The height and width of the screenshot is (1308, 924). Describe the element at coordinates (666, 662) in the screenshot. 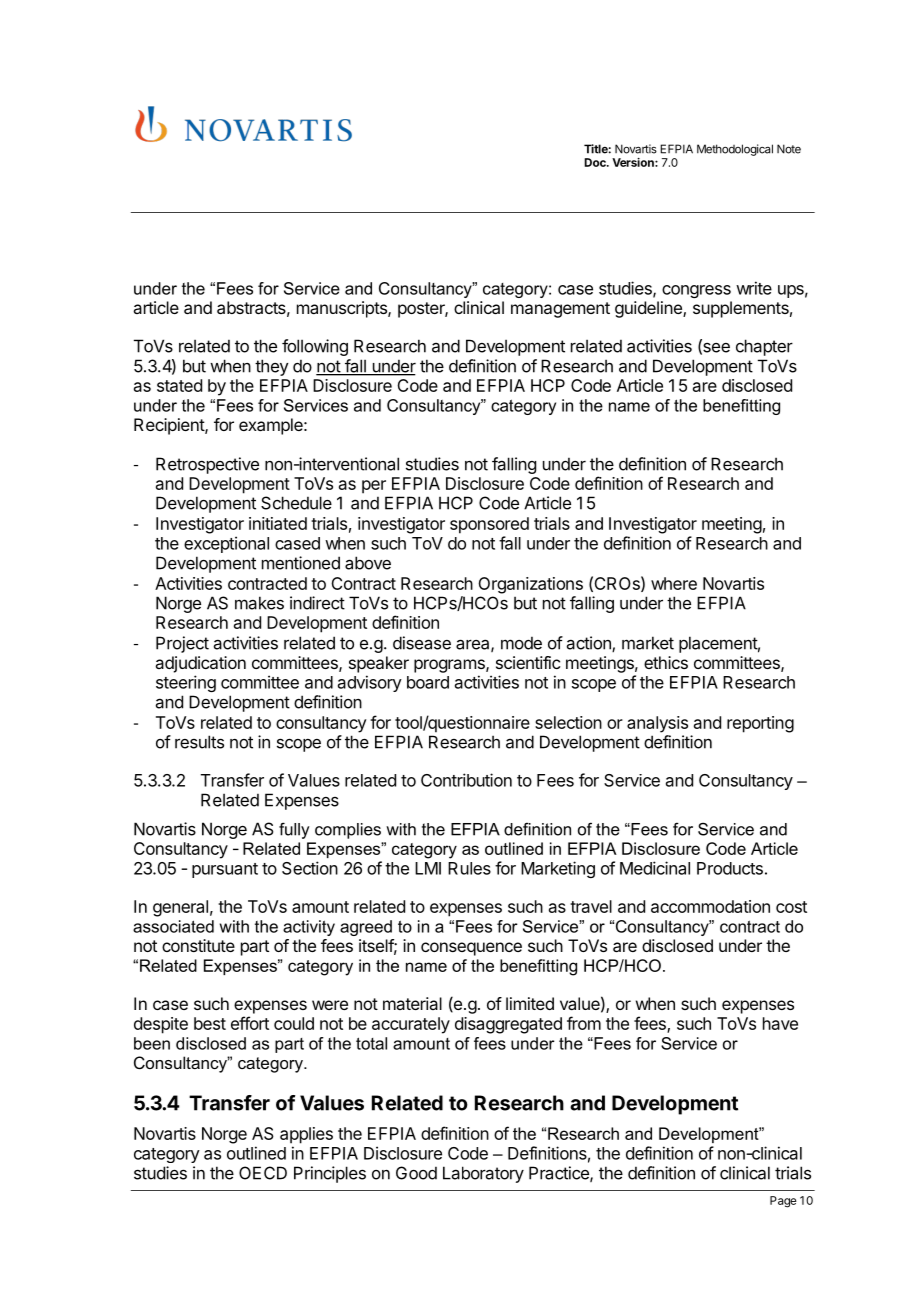

I see `ethics` at that location.
